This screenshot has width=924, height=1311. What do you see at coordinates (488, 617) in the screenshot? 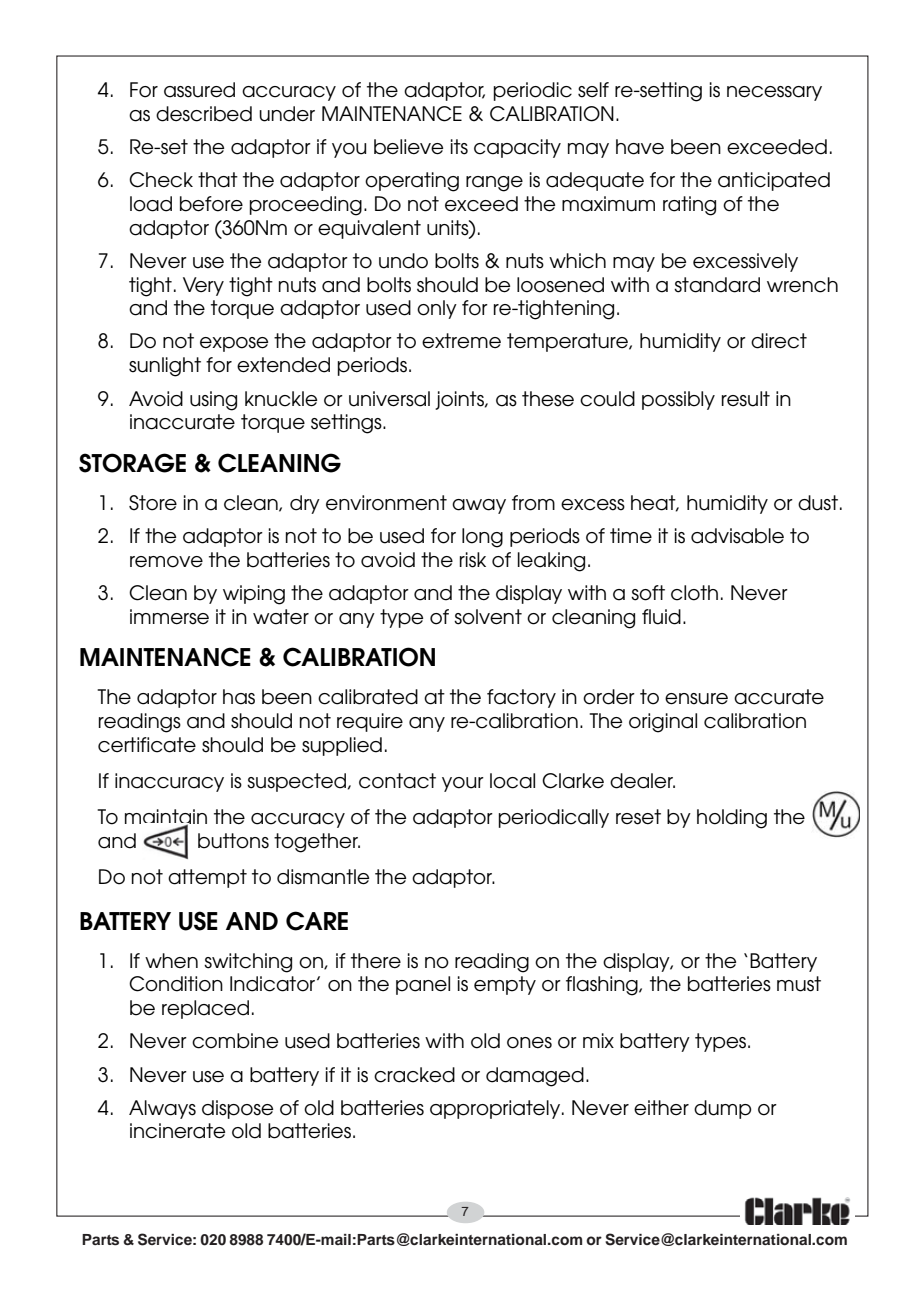
I see `solvent` at bounding box center [488, 617].
